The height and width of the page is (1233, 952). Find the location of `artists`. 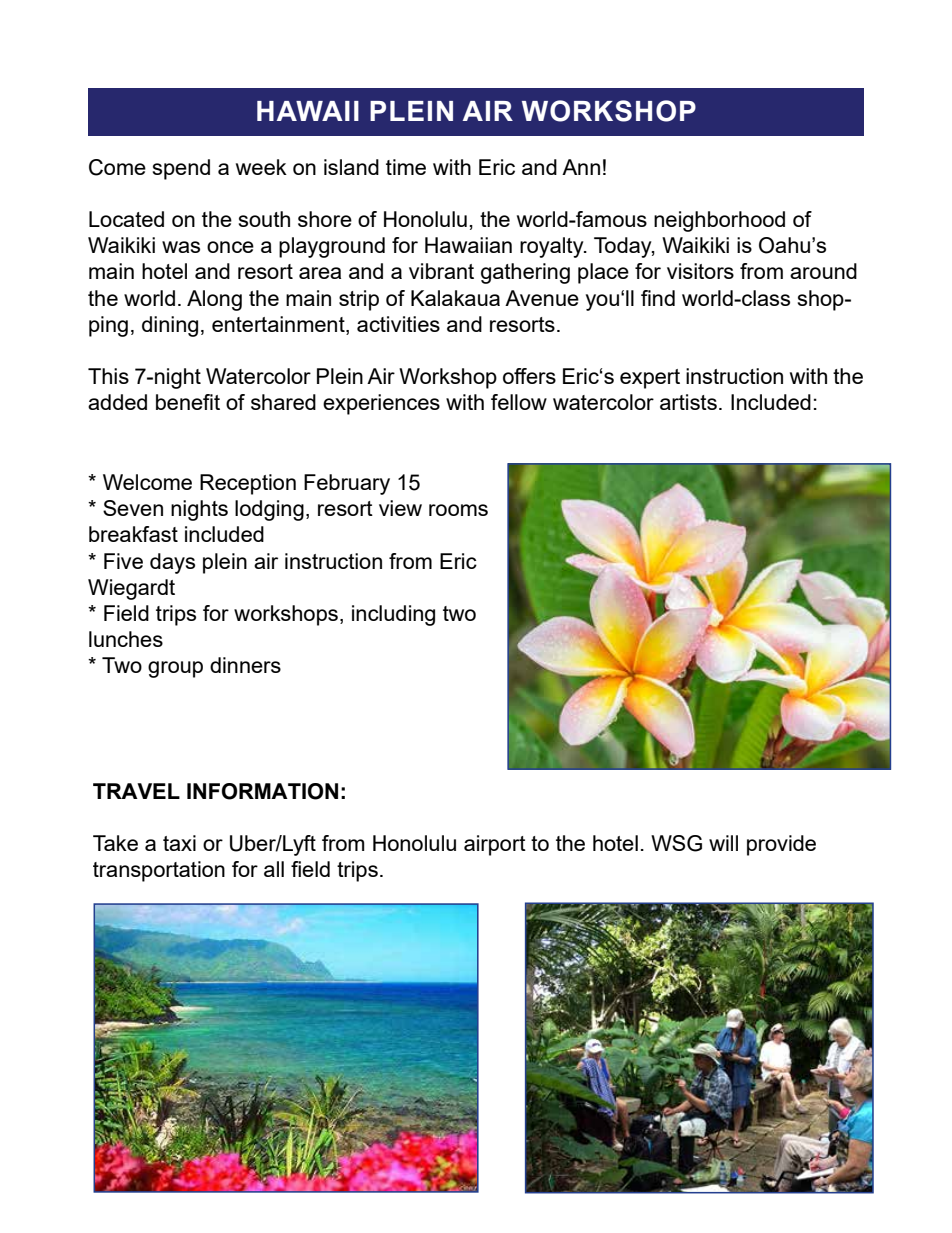

artists is located at coordinates (688, 402).
